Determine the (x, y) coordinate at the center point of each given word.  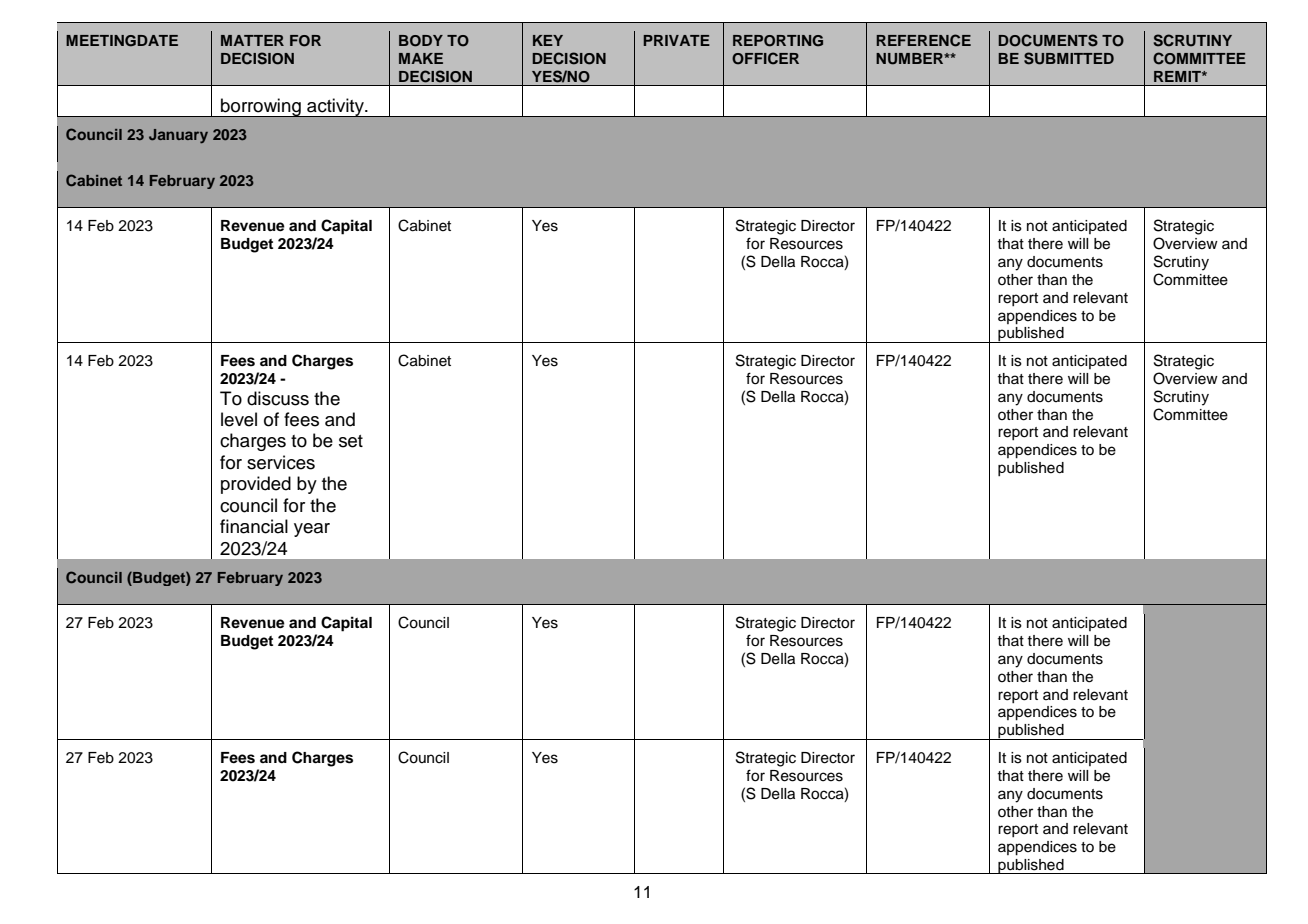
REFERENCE (923, 40)
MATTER (252, 40)
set (351, 441)
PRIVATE (676, 40)
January (178, 136)
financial (254, 526)
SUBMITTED (1069, 58)
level (239, 419)
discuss (278, 398)
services (281, 462)
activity (335, 107)
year (312, 530)
